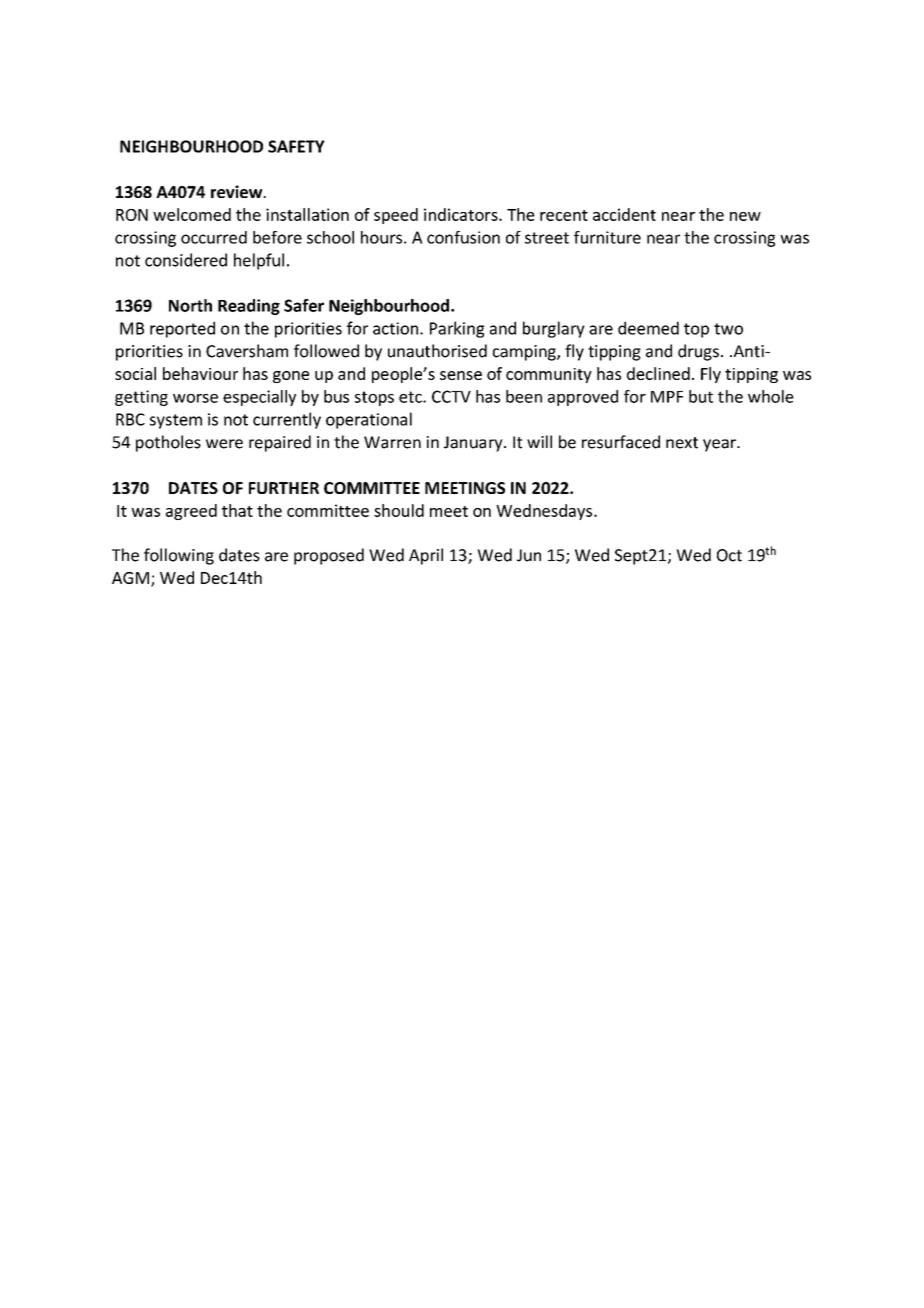 This page has height=1308, width=924. I want to click on new, so click(745, 216).
